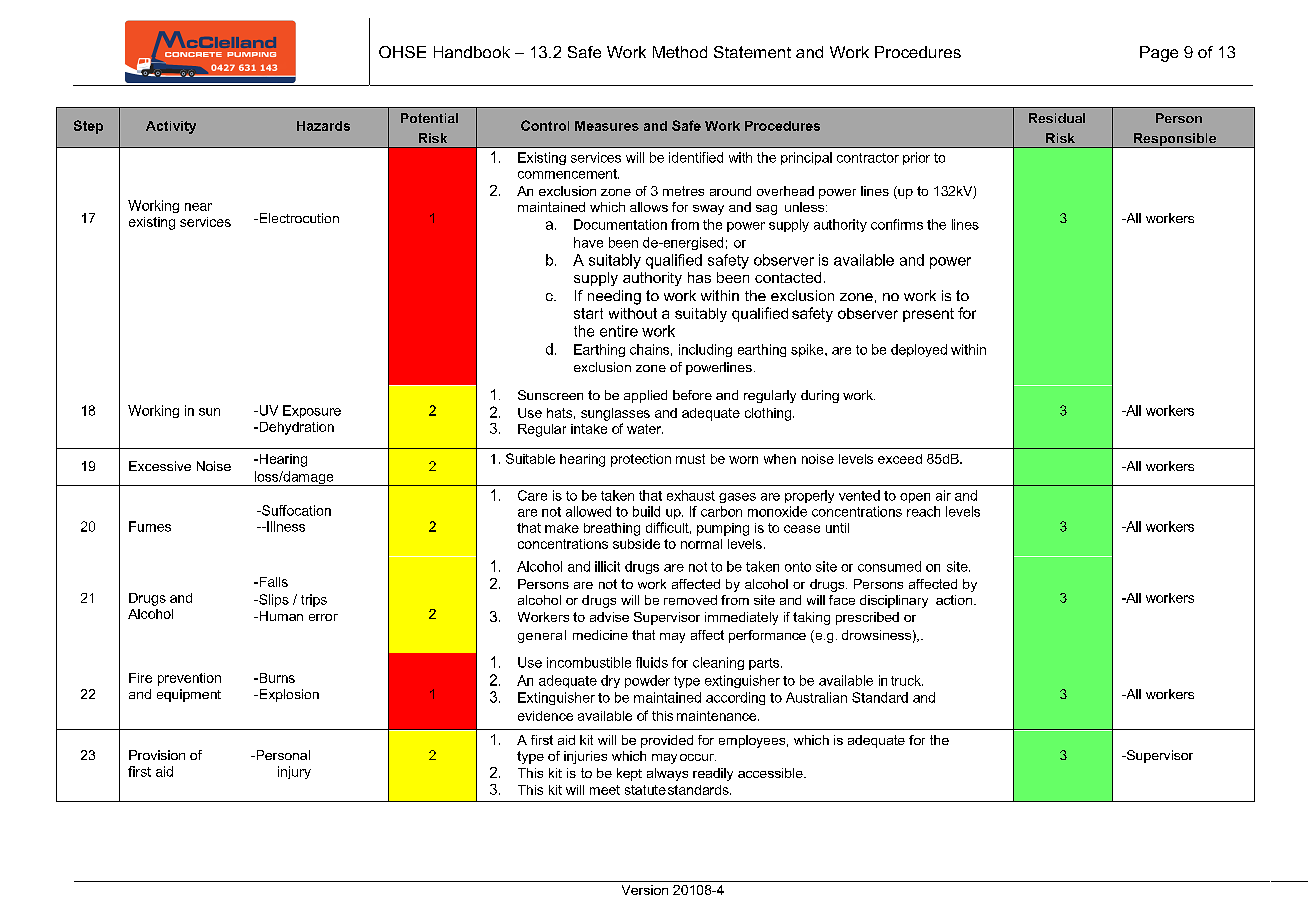 This document has height=924, width=1309. Describe the element at coordinates (652, 662) in the document. I see `fluids` at that location.
